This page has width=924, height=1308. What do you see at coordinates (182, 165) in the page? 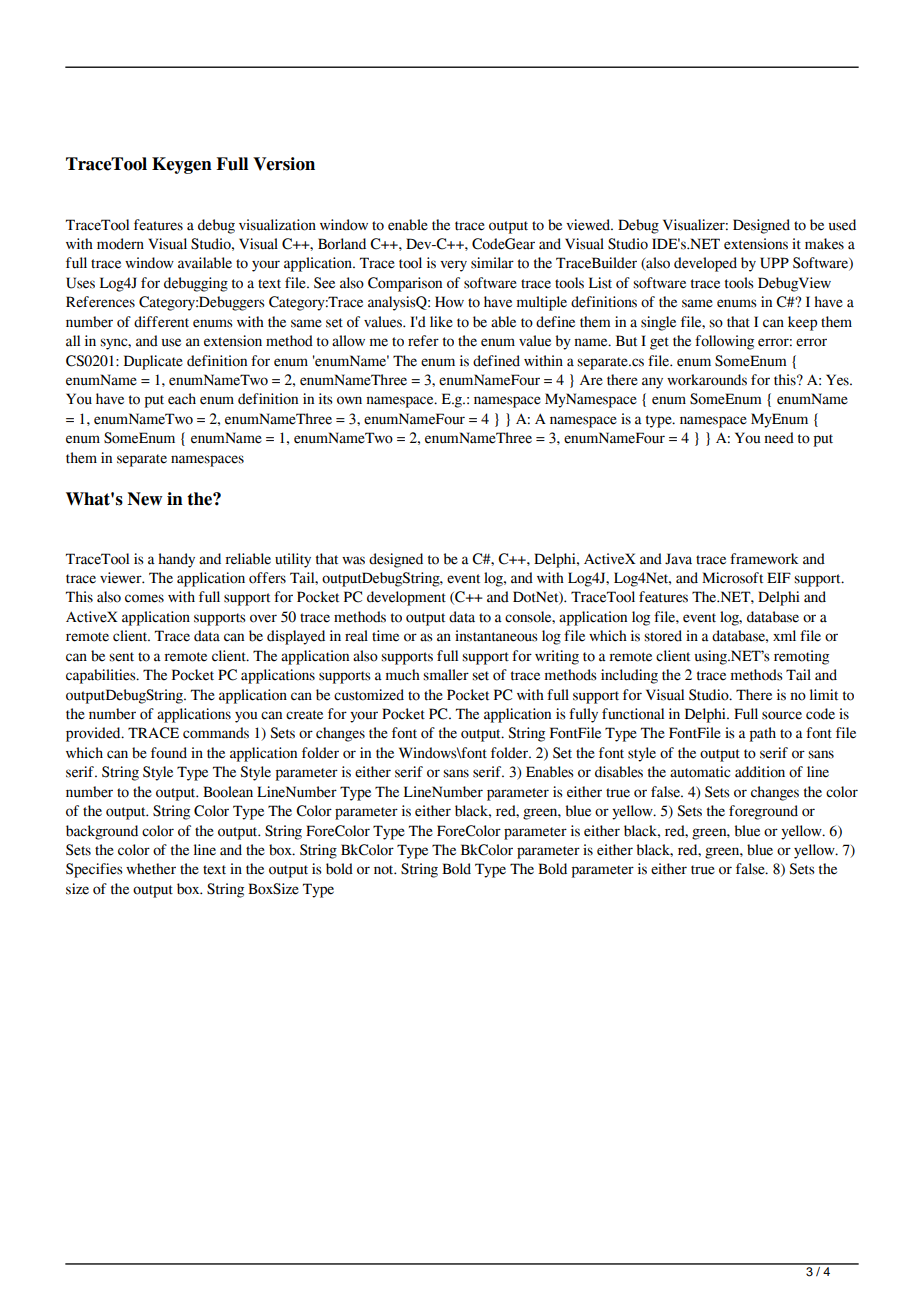
I see `Keygen` at bounding box center [182, 165].
